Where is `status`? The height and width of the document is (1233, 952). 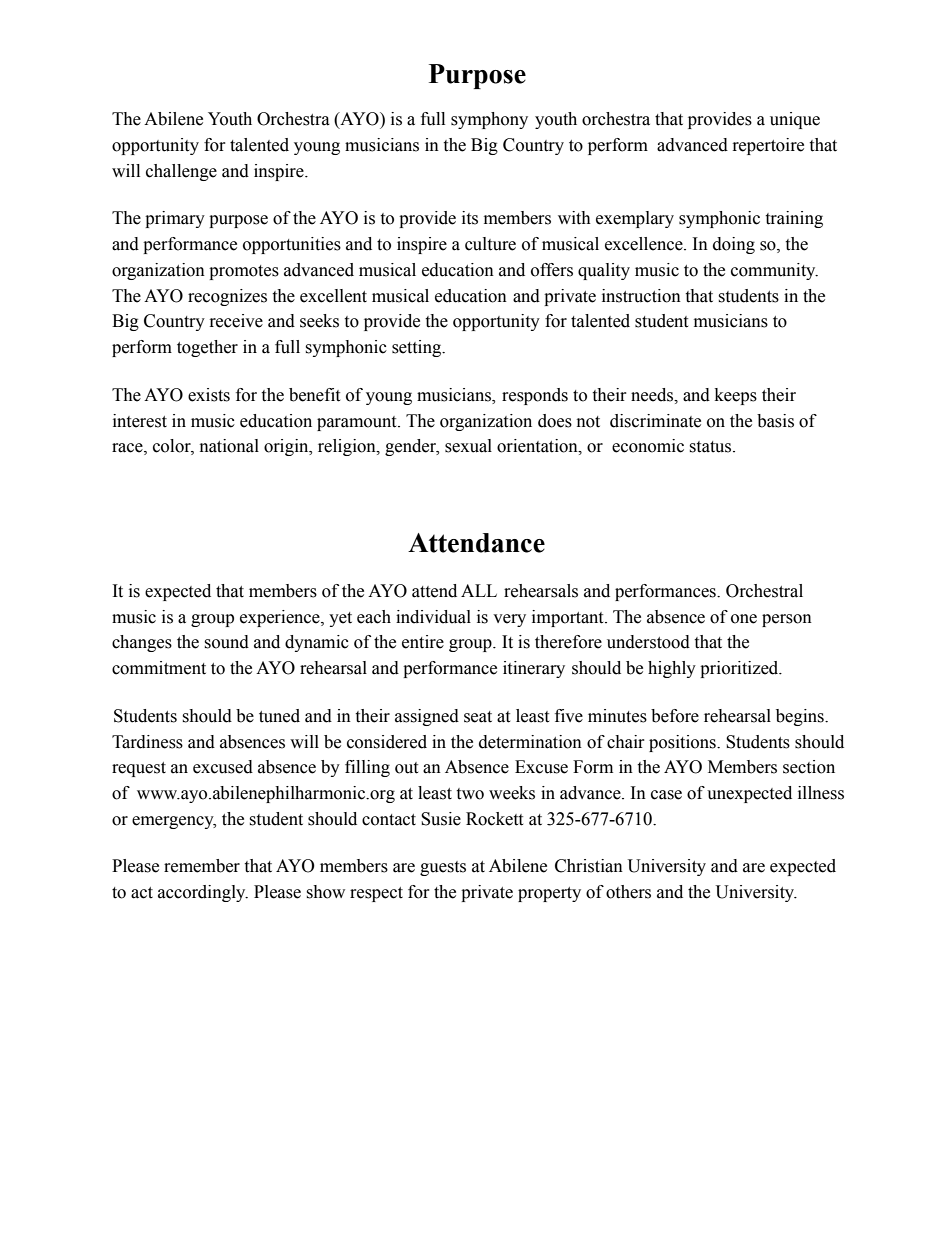 status is located at coordinates (711, 447).
